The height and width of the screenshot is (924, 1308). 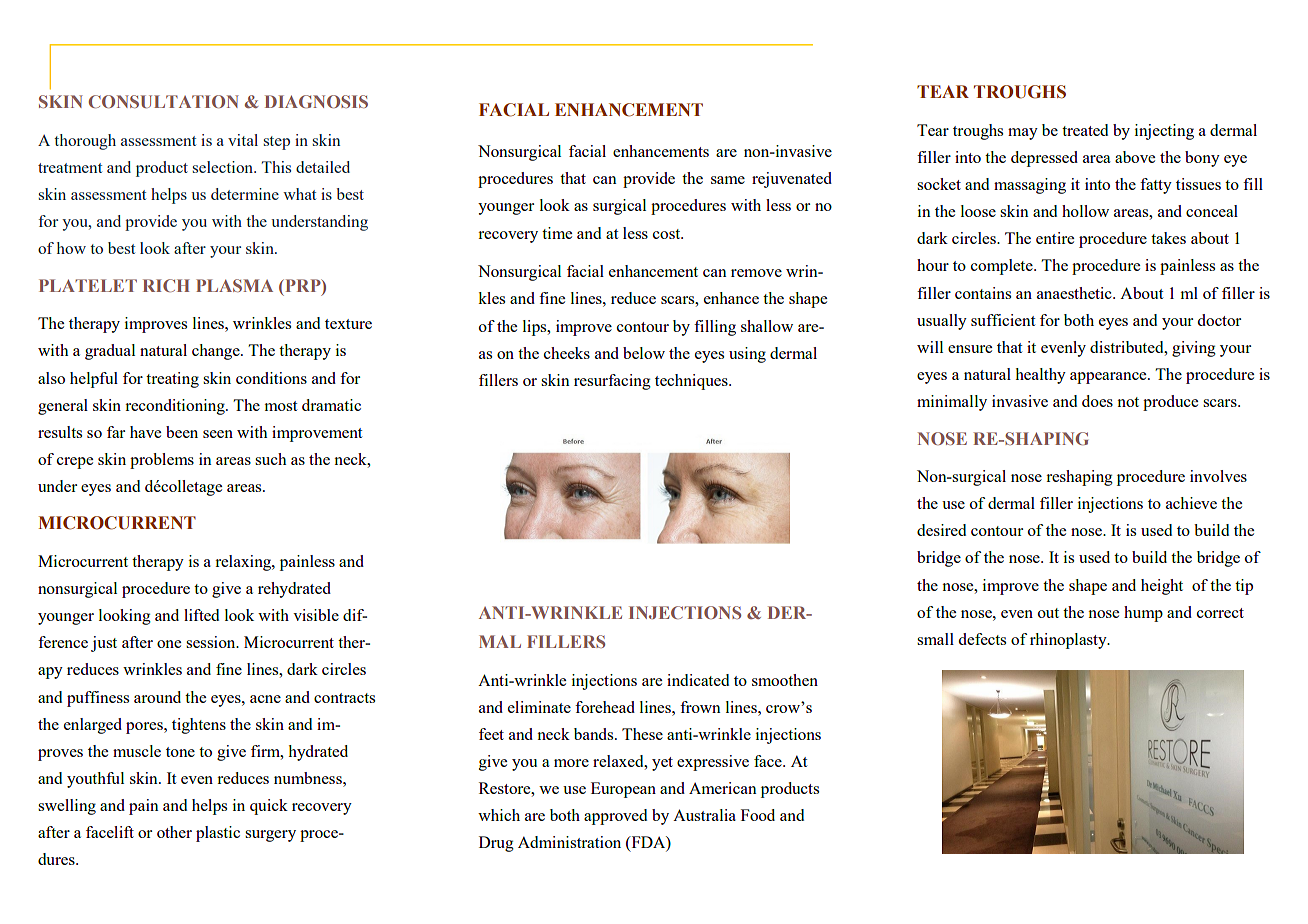 I want to click on same, so click(x=728, y=180).
